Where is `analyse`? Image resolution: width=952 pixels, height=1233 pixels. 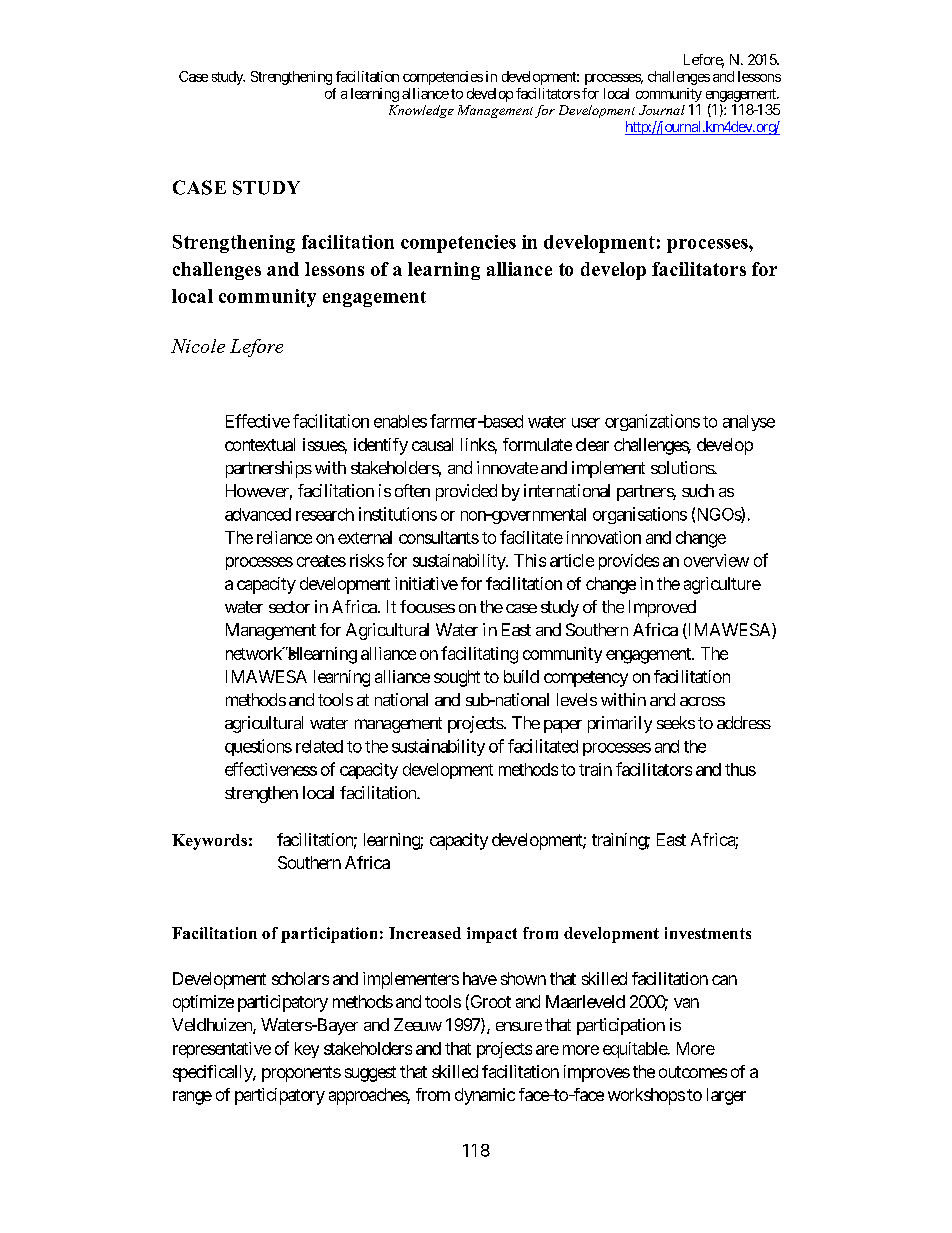
analyse is located at coordinates (749, 423).
